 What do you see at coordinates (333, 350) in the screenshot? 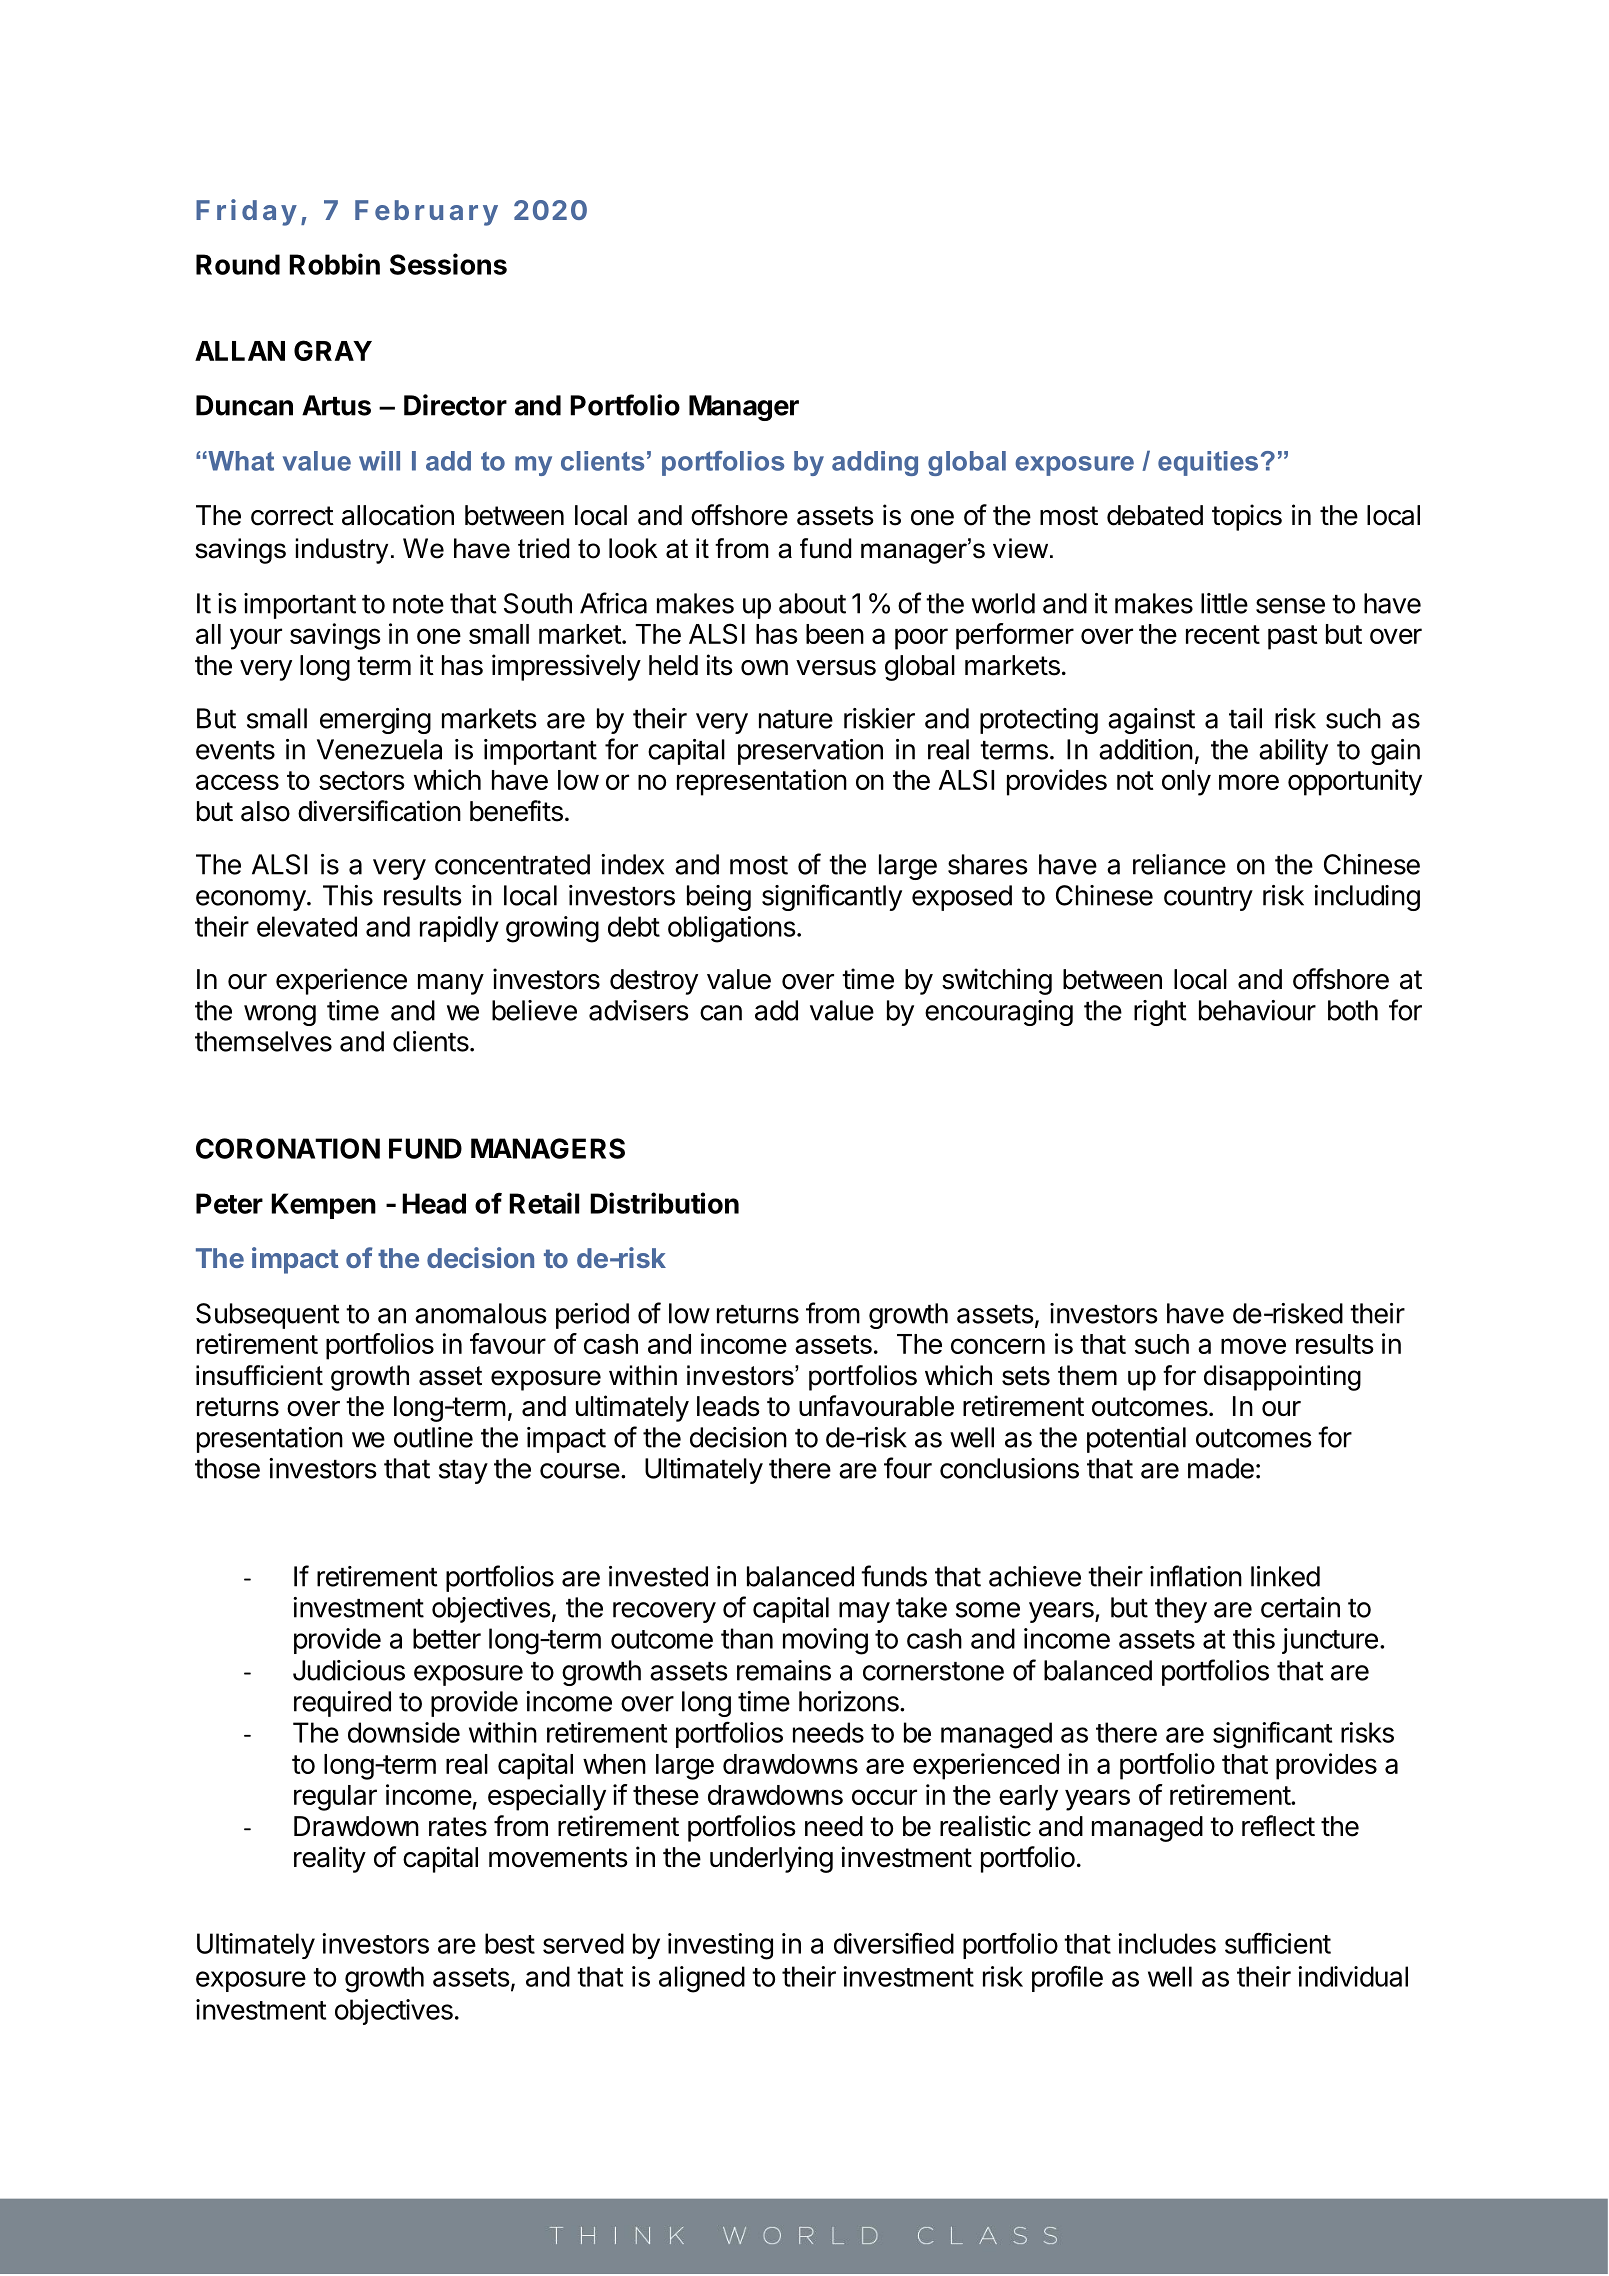
I see `GRAY` at bounding box center [333, 350].
